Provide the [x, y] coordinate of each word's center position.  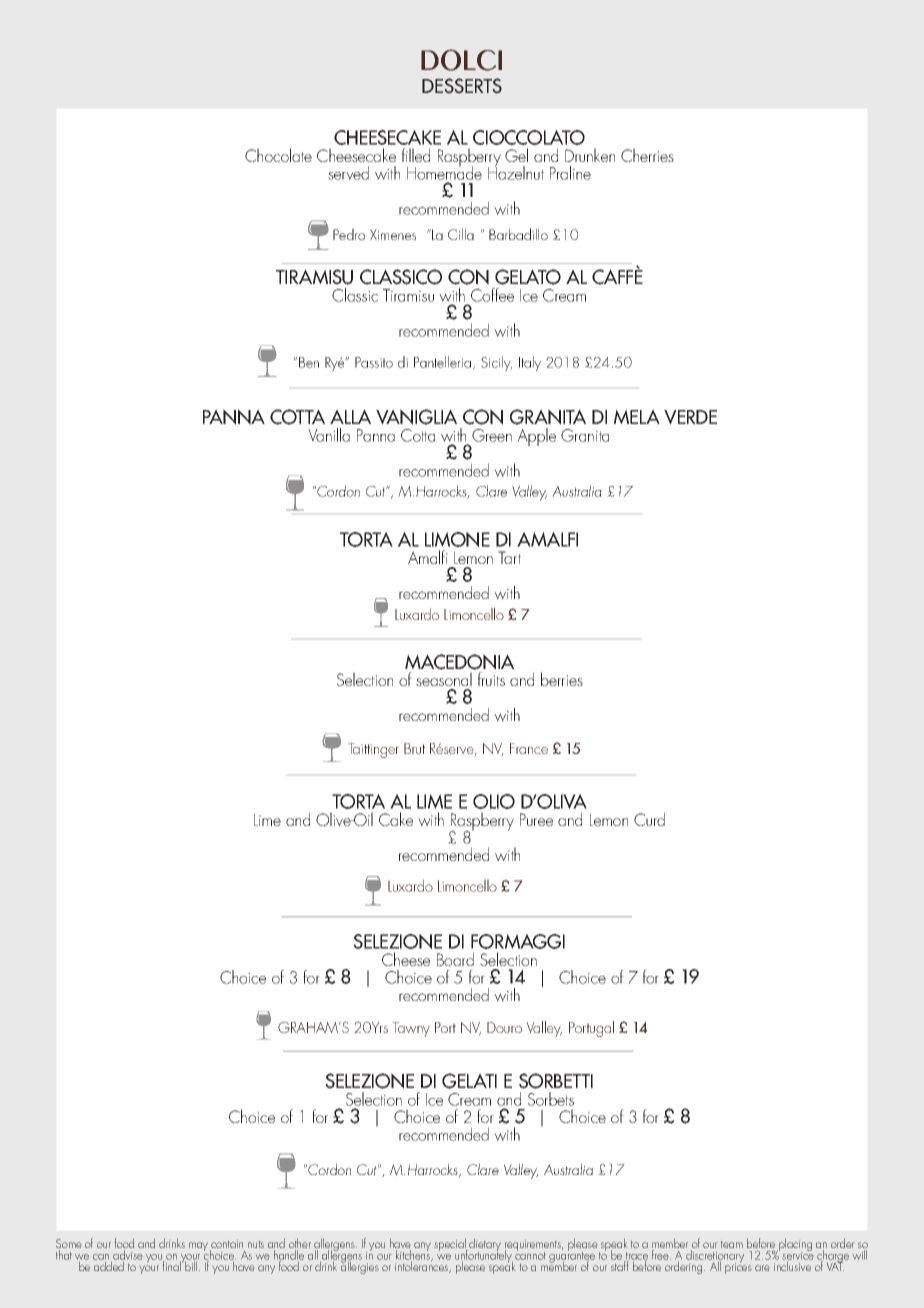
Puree [536, 819]
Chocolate [278, 155]
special [451, 1246]
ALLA [350, 416]
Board [455, 959]
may [198, 1246]
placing [794, 1245]
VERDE [690, 417]
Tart [509, 557]
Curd [649, 819]
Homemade [444, 172]
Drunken [590, 155]
